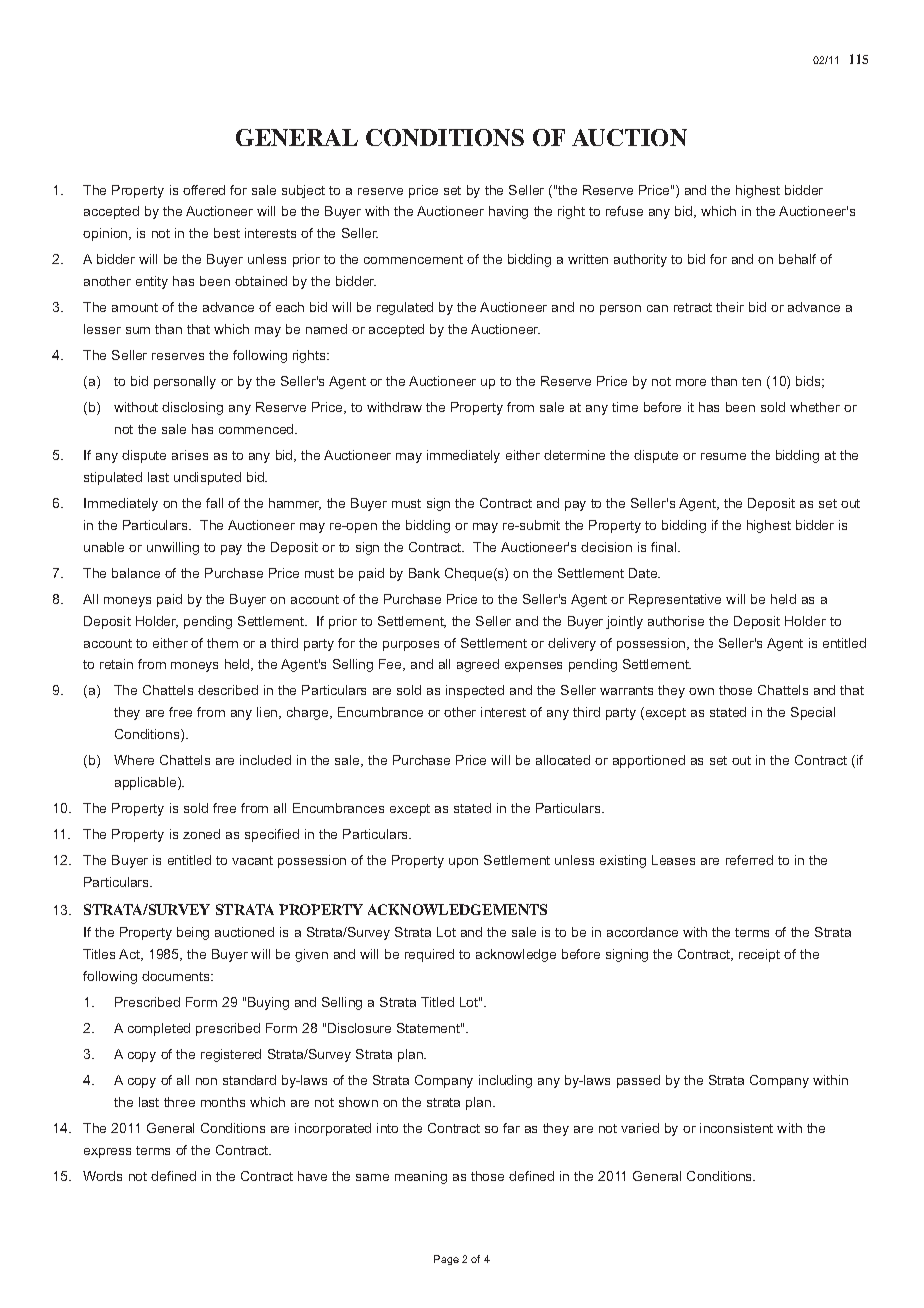  What do you see at coordinates (227, 233) in the image?
I see `best` at bounding box center [227, 233].
